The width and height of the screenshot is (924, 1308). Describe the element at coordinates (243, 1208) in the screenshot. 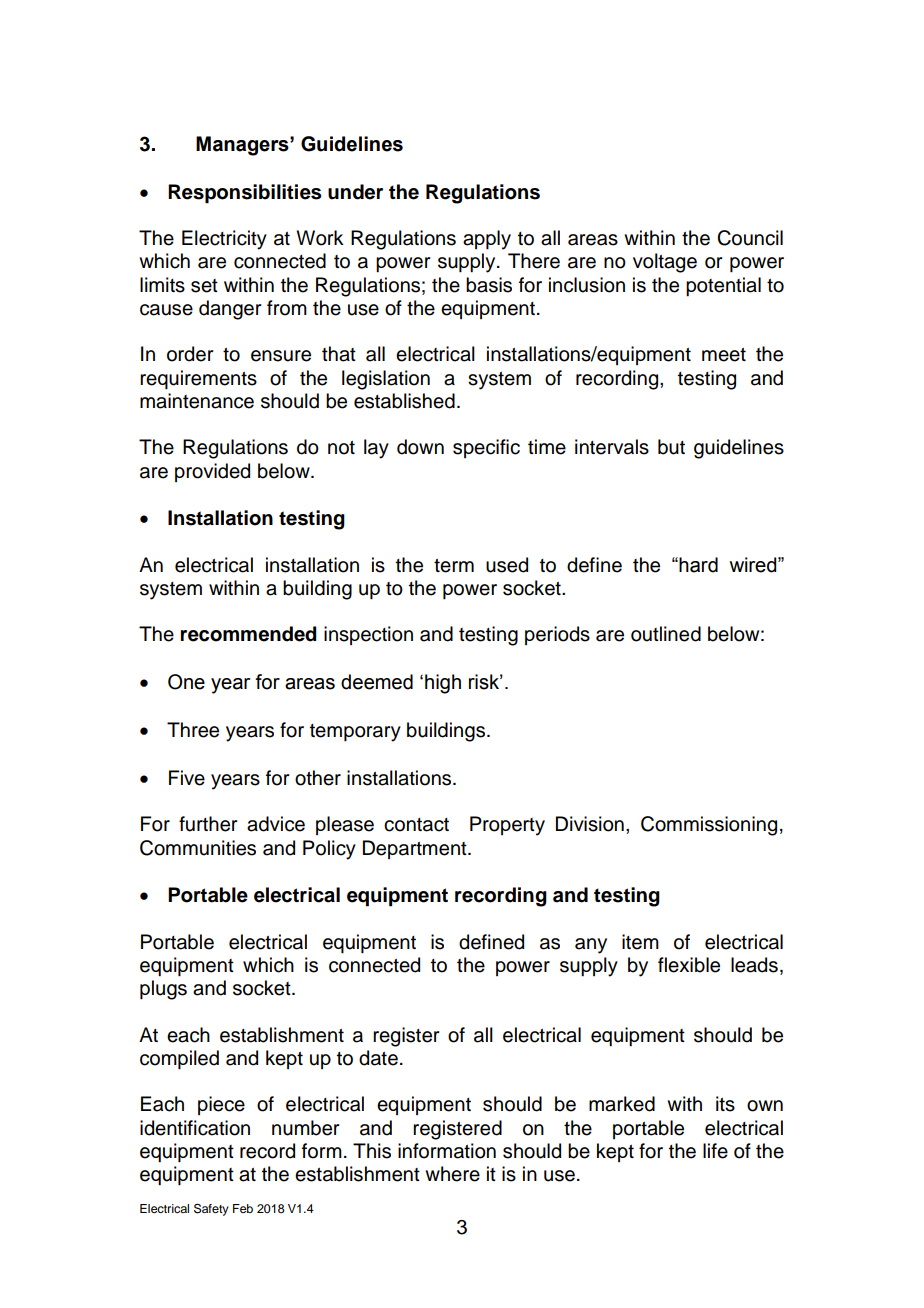

I see `Feb` at that location.
